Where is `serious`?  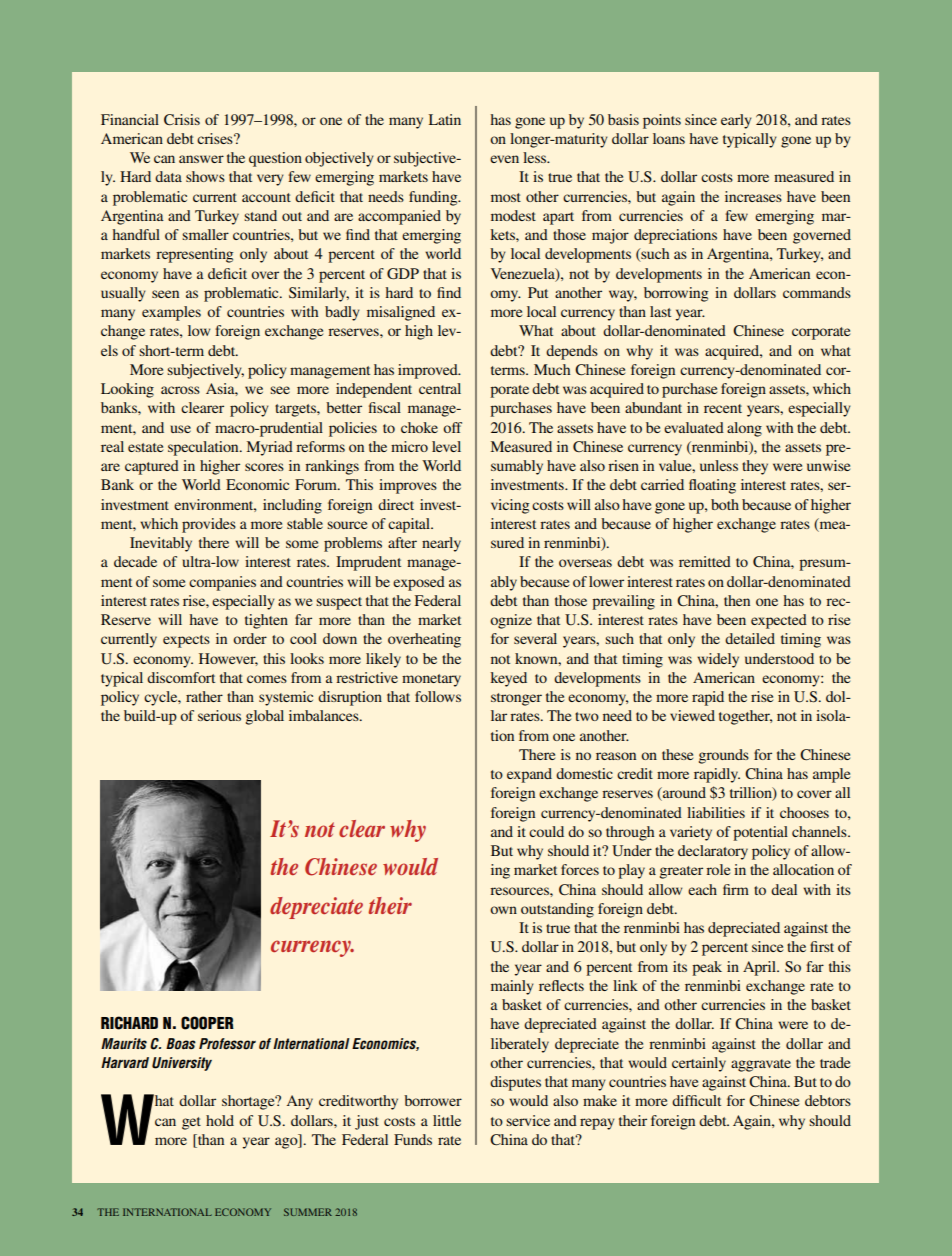 serious is located at coordinates (219, 715).
